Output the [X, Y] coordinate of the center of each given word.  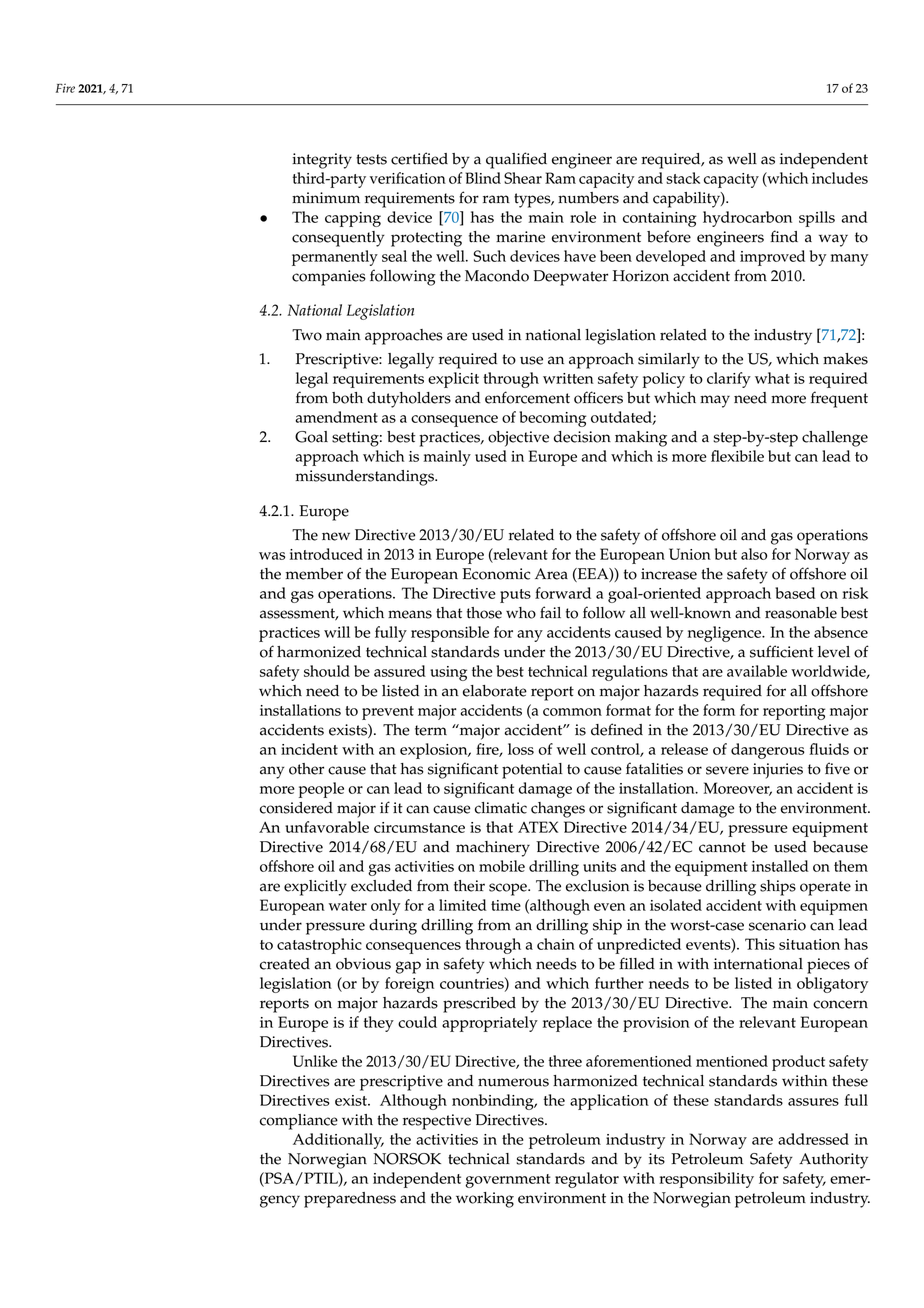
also [754, 554]
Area [551, 574]
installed [780, 866]
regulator [587, 1180]
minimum [326, 198]
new [336, 536]
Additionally [338, 1141]
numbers [588, 198]
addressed [813, 1139]
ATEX [538, 827]
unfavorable [327, 827]
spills [817, 219]
